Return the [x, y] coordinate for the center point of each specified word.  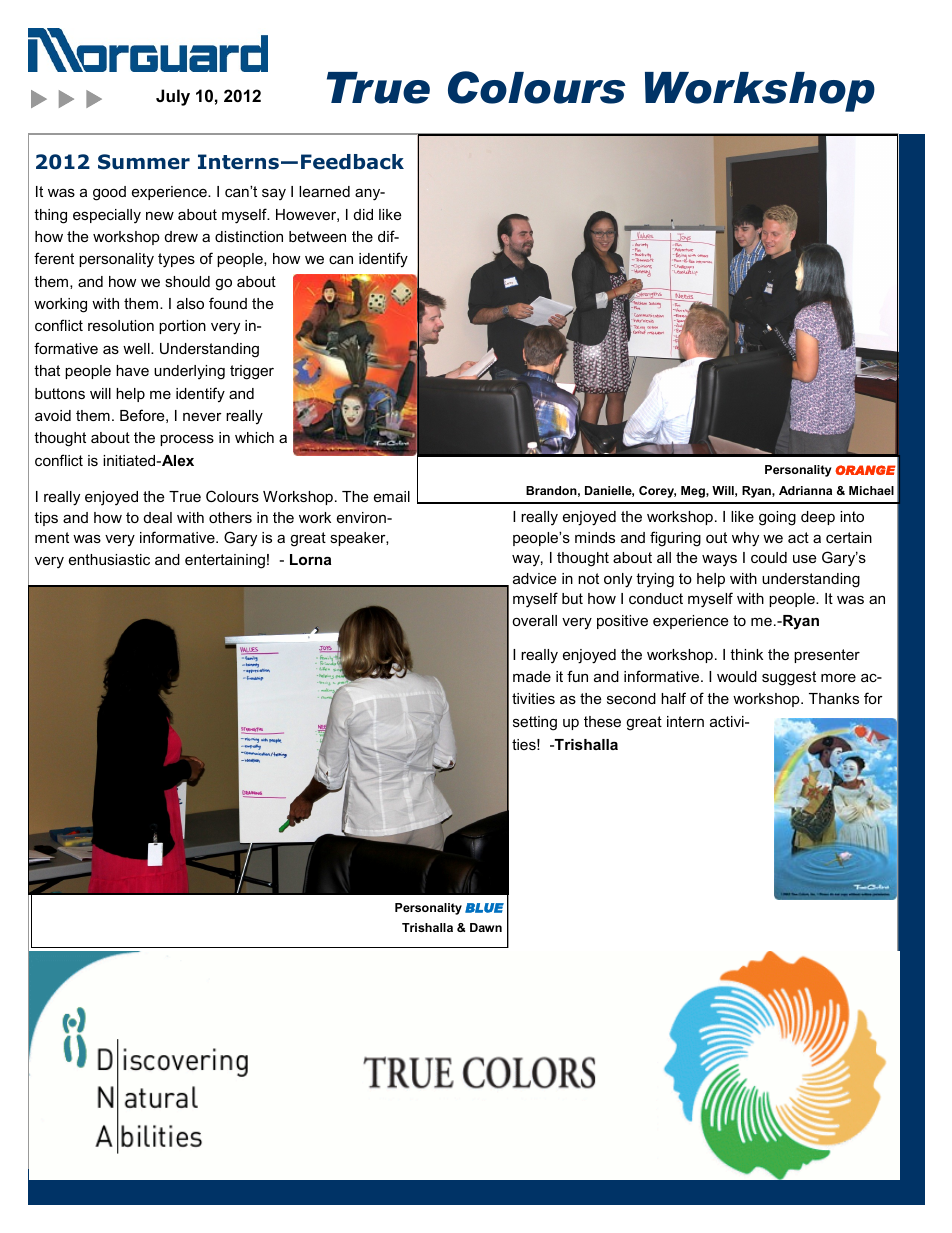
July [173, 97]
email [392, 496]
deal [158, 517]
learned [324, 191]
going [777, 518]
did [363, 214]
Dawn [486, 927]
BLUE [484, 908]
